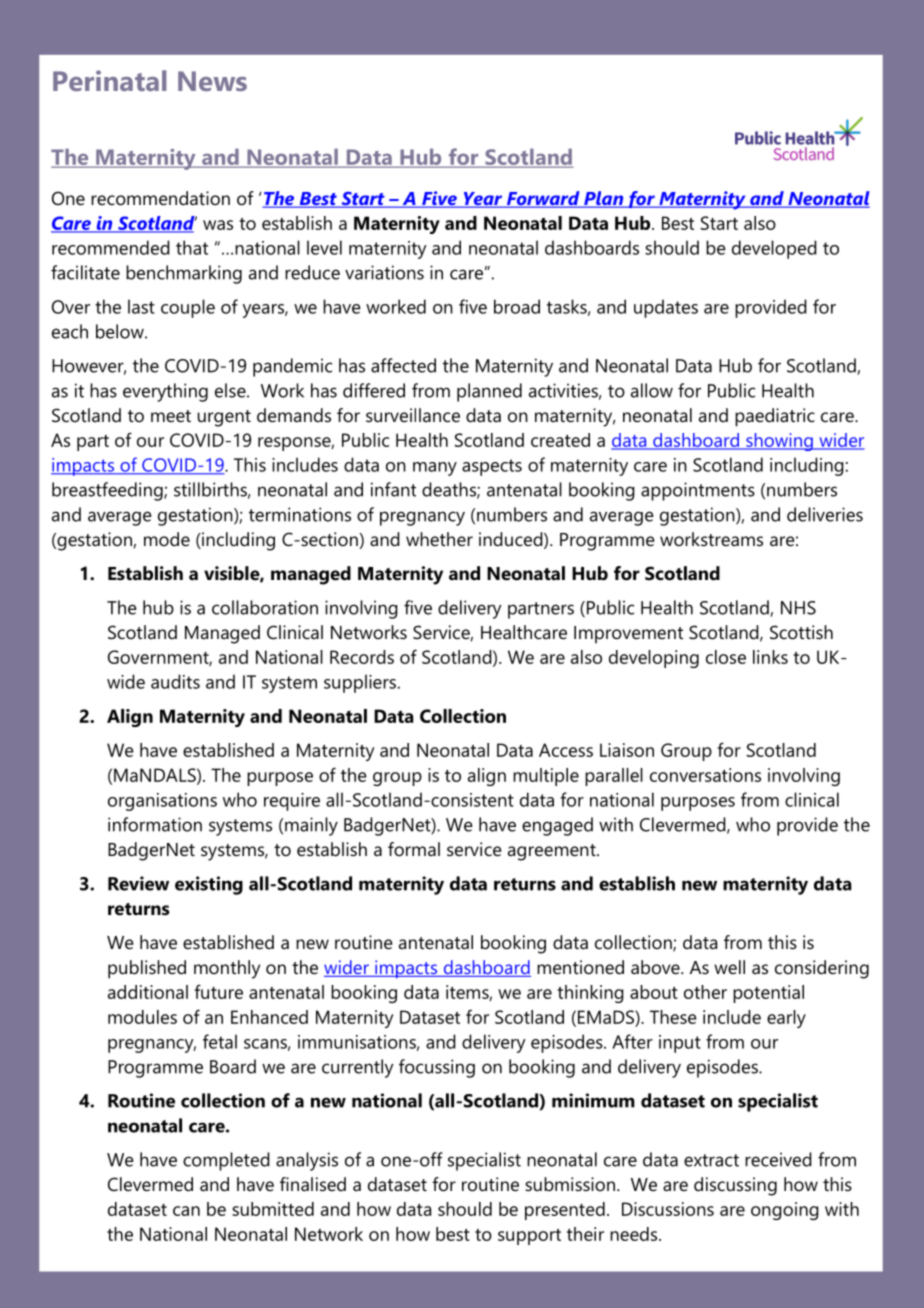 This screenshot has height=1308, width=924. I want to click on collaboration, so click(265, 607).
